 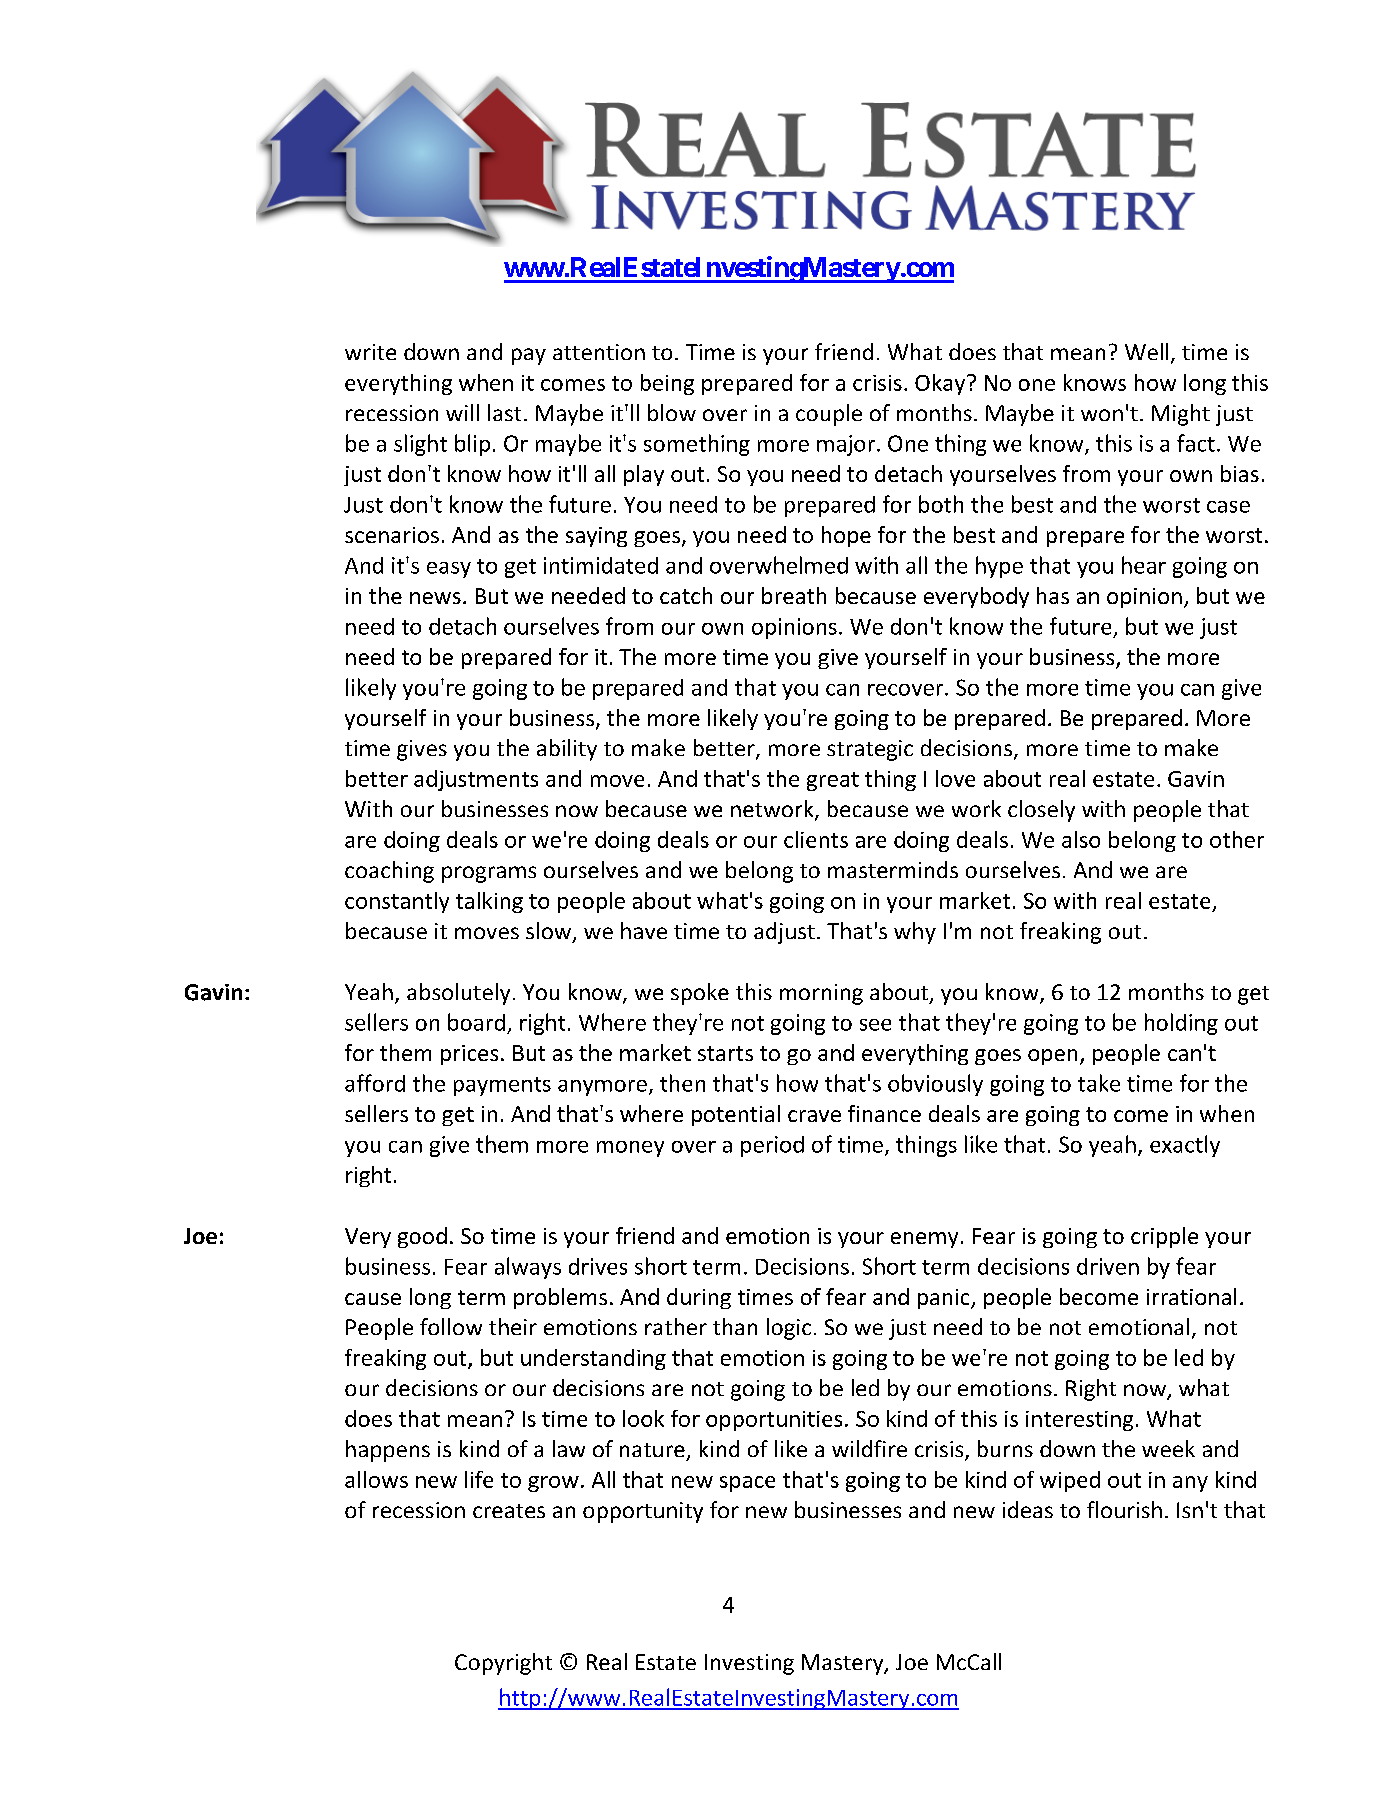 What do you see at coordinates (1181, 1024) in the image?
I see `holding` at bounding box center [1181, 1024].
